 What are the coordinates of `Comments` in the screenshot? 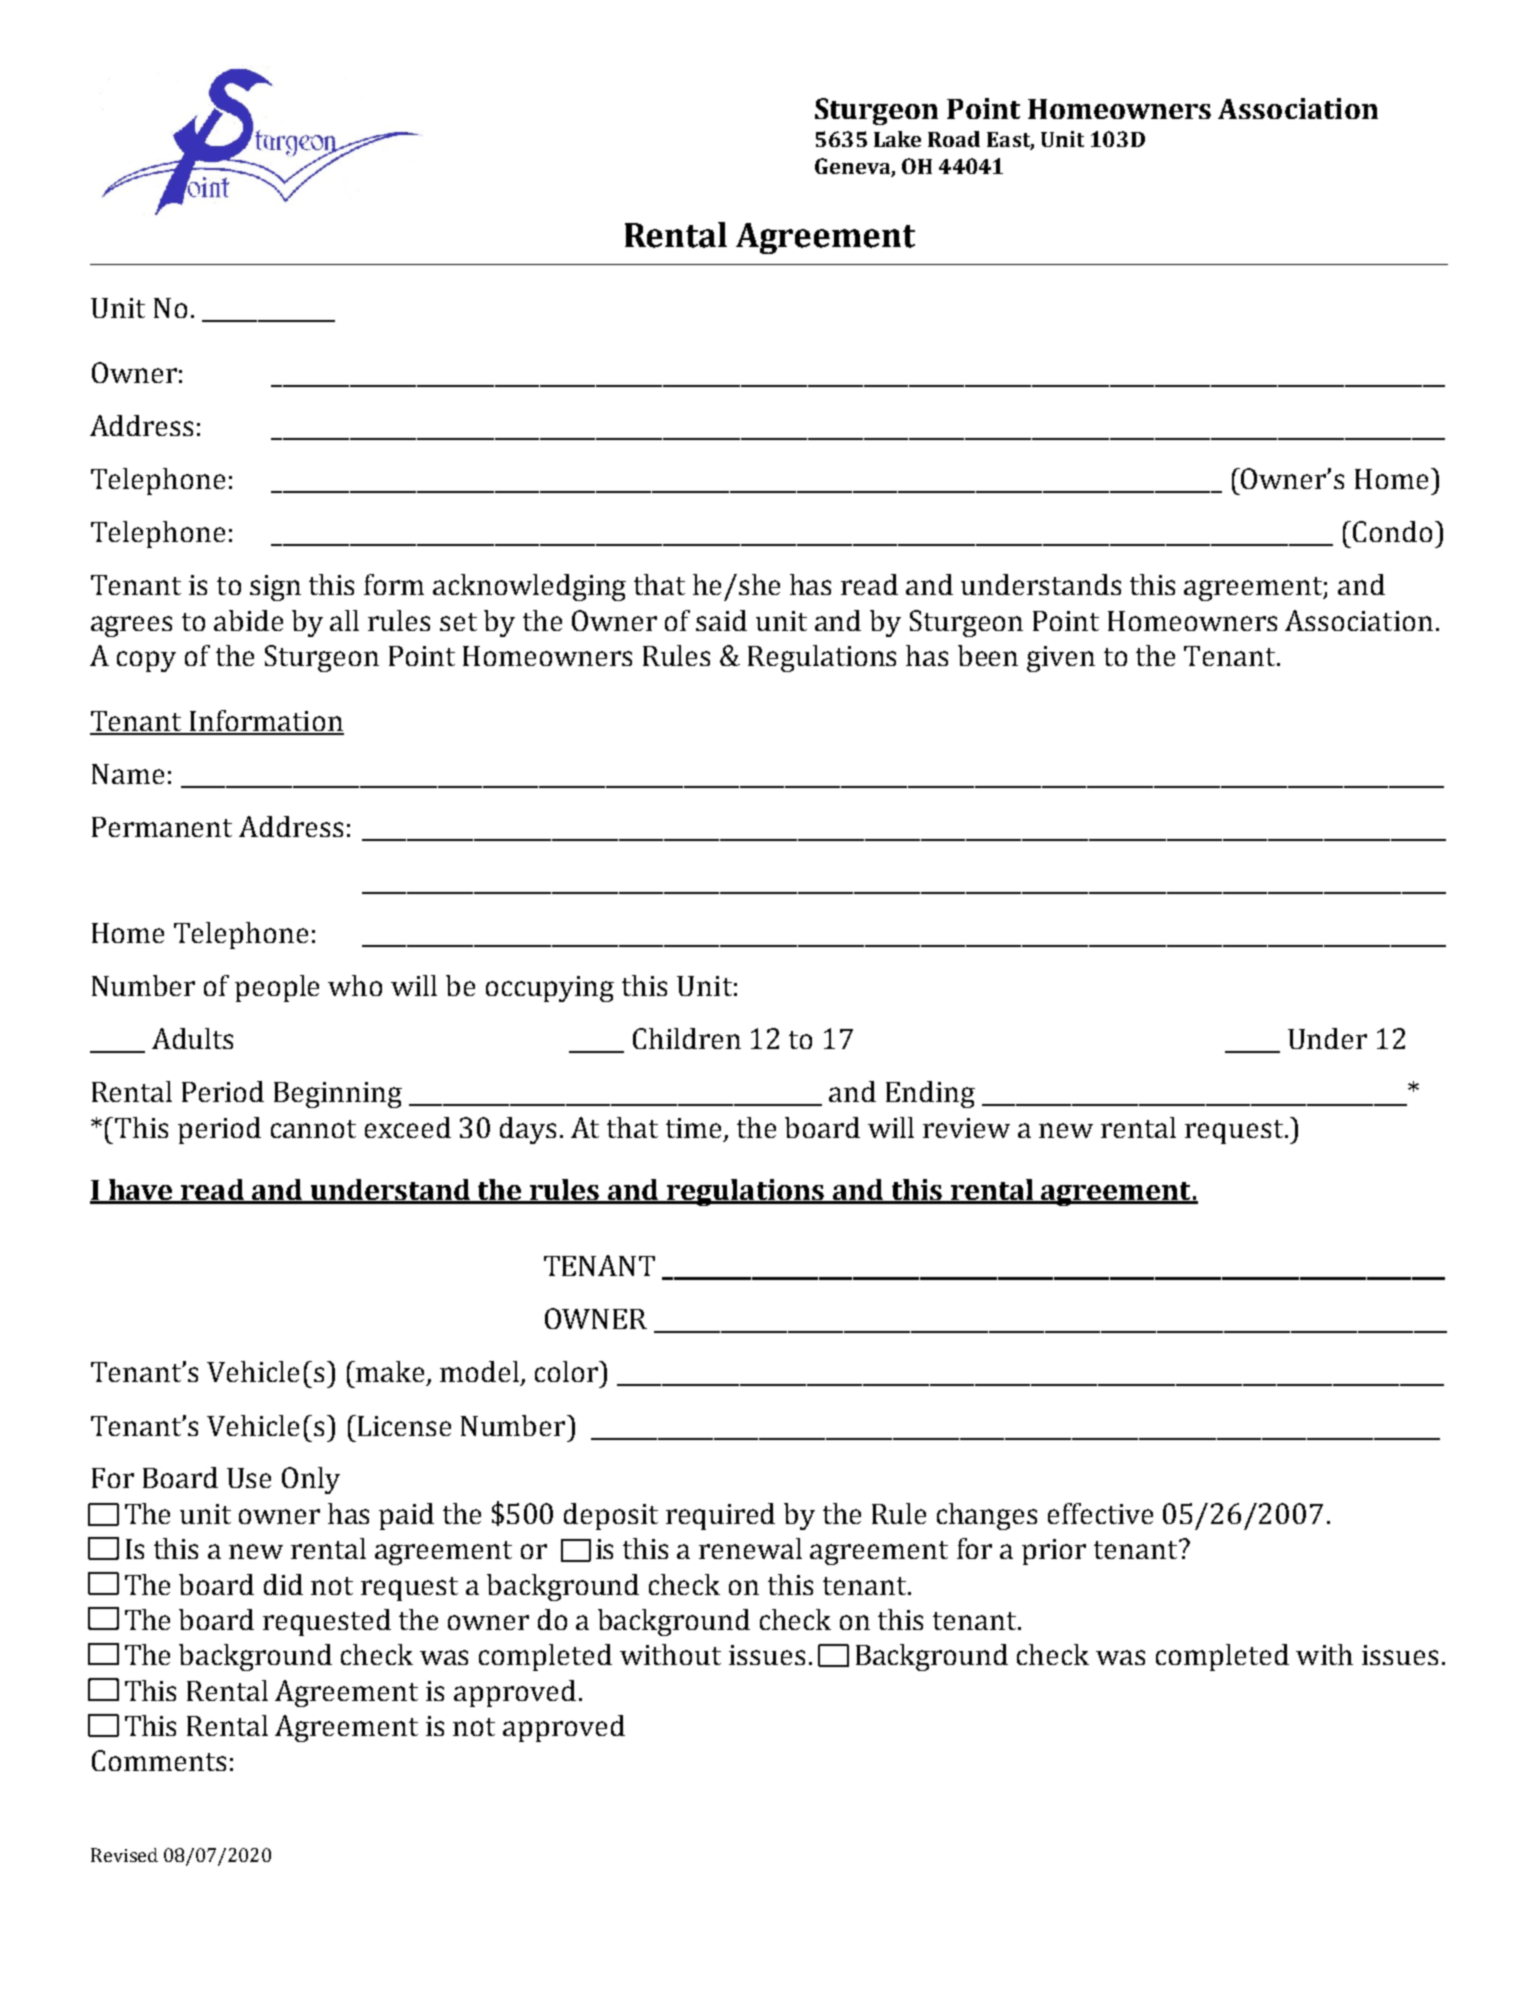 It's located at (159, 1760).
